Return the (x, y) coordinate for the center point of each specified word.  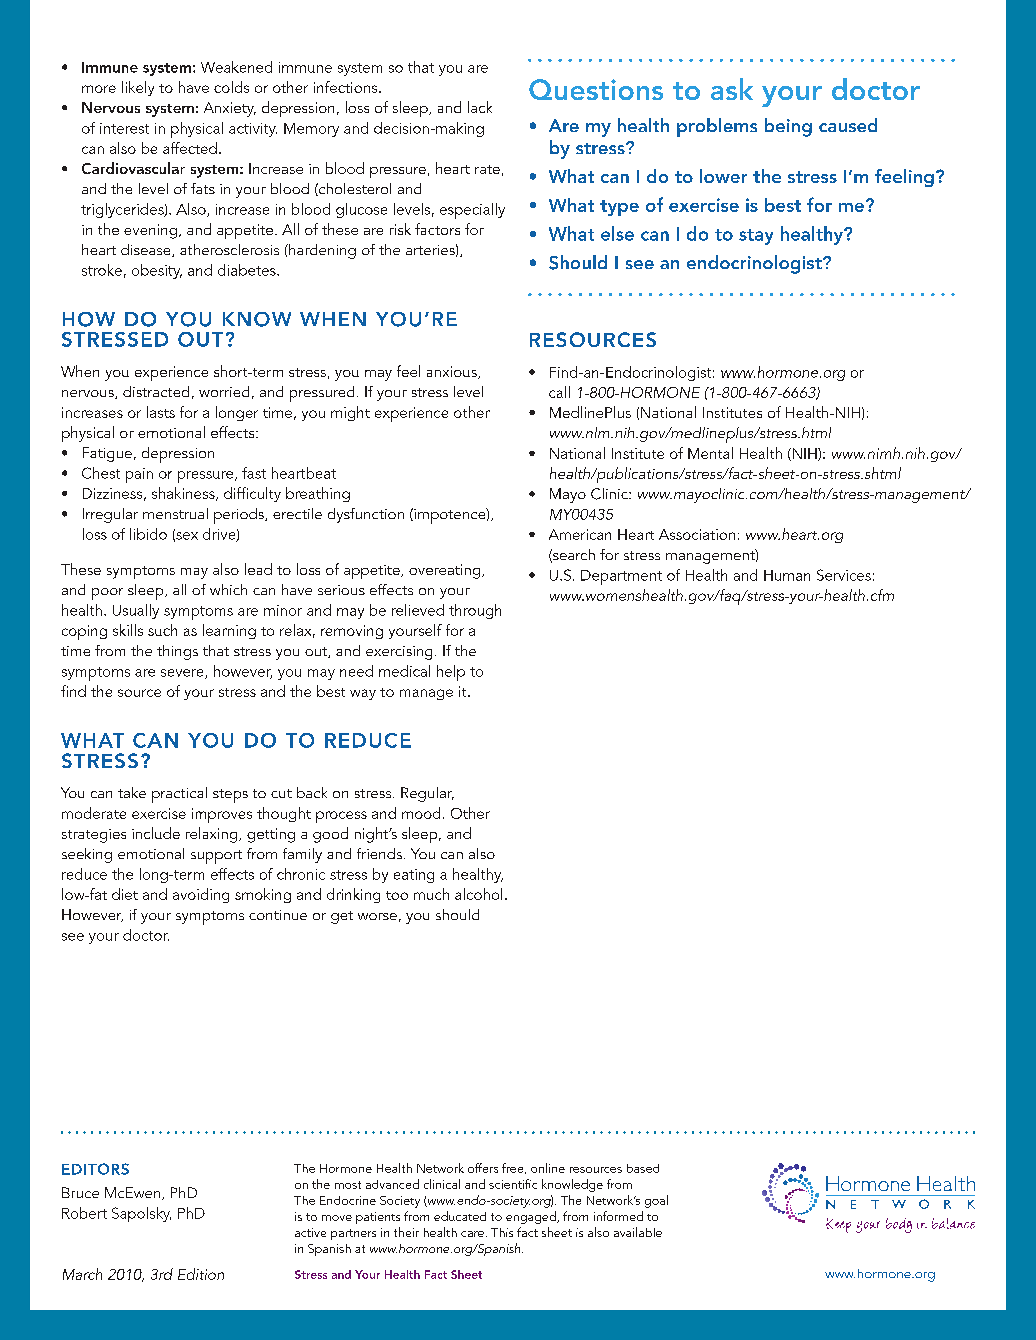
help (451, 673)
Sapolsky (141, 1214)
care (472, 1234)
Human (787, 575)
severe (183, 674)
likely (138, 88)
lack (480, 107)
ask (732, 89)
